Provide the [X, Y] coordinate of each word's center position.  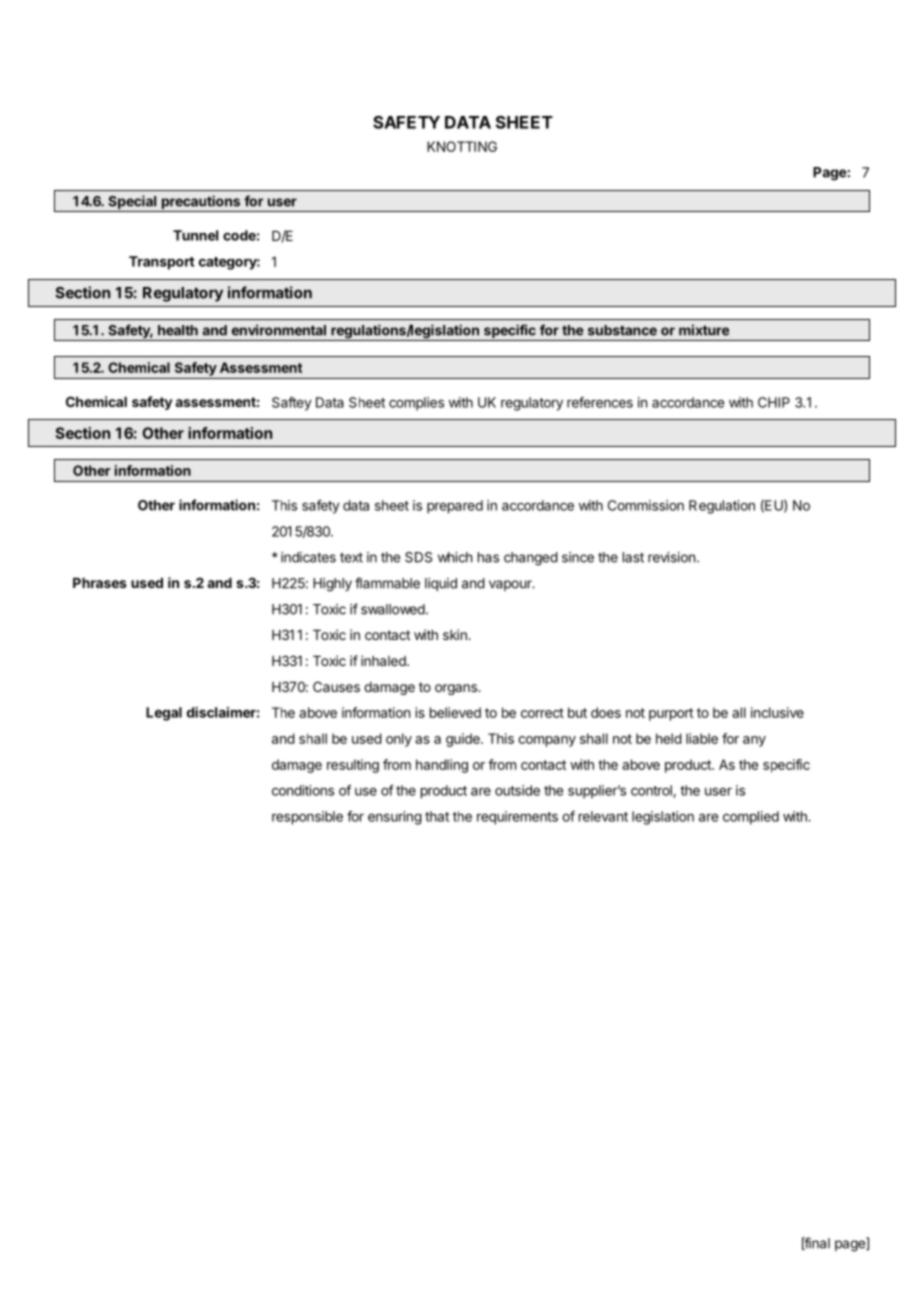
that [437, 816]
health [178, 330]
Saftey [292, 404]
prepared [455, 507]
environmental [279, 330]
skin [456, 634]
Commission [646, 505]
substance [622, 330]
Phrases [100, 583]
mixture [704, 330]
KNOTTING [462, 146]
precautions [200, 203]
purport [671, 714]
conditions [303, 790]
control [652, 791]
